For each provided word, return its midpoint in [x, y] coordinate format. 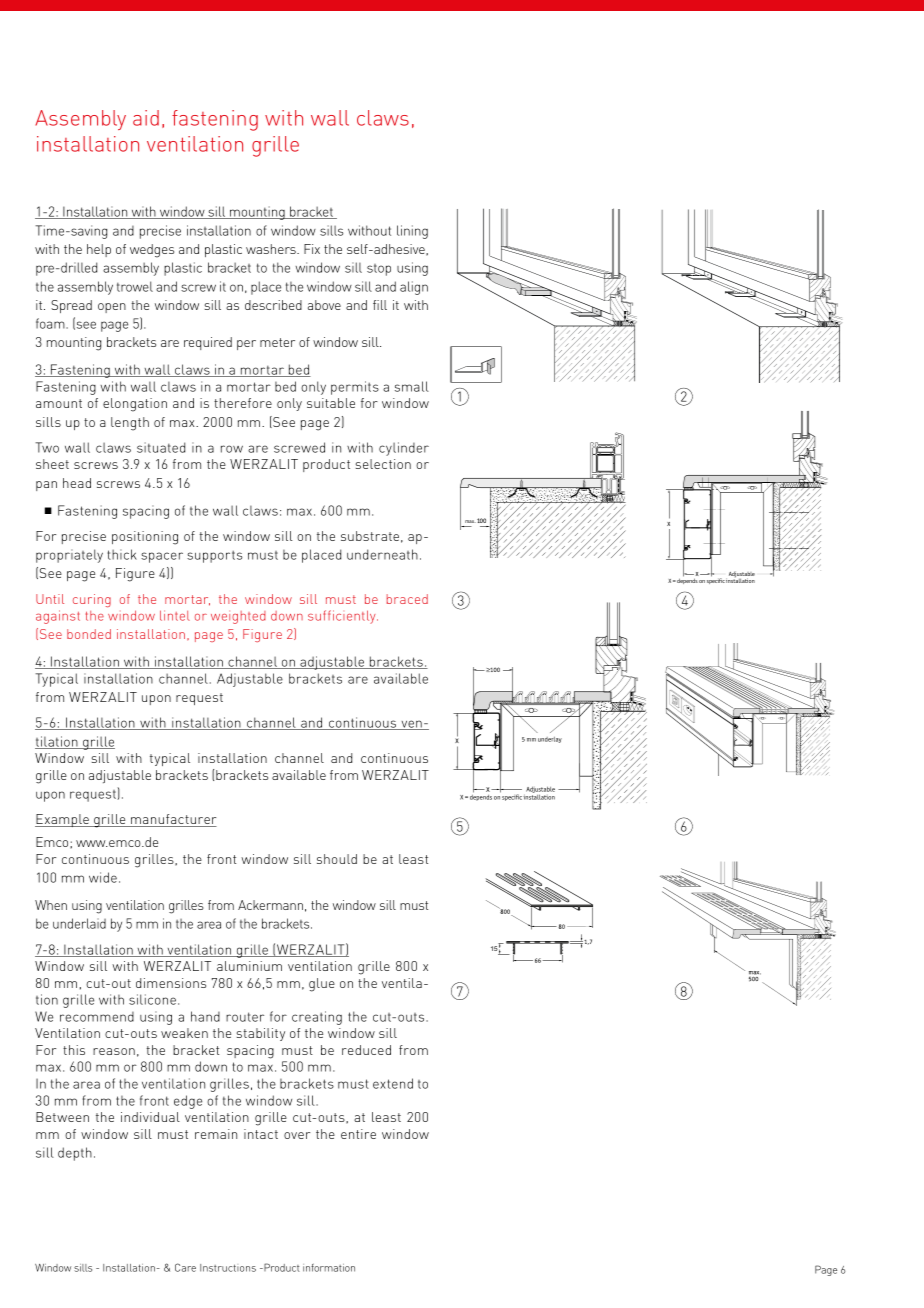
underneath [382, 554]
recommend [97, 1017]
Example [63, 820]
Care [185, 1267]
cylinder [404, 449]
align [414, 288]
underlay [550, 740]
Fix [312, 249]
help [99, 250]
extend [393, 1083]
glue [322, 985]
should [337, 859]
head [77, 483]
